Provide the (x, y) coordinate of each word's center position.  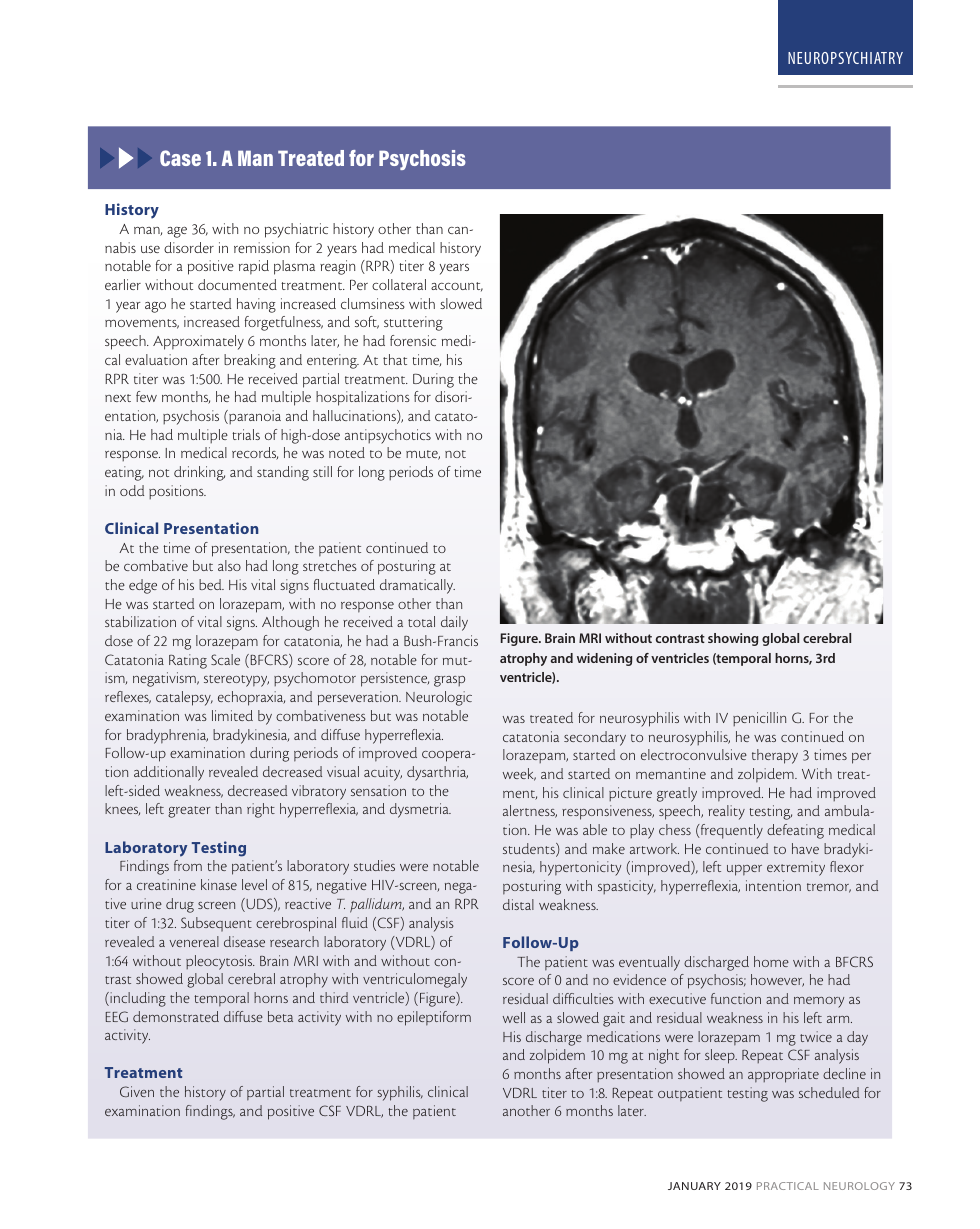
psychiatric (296, 230)
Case (180, 158)
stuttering (413, 323)
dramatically (417, 586)
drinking (199, 473)
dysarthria (437, 773)
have (805, 848)
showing (733, 639)
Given (137, 1091)
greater (189, 812)
